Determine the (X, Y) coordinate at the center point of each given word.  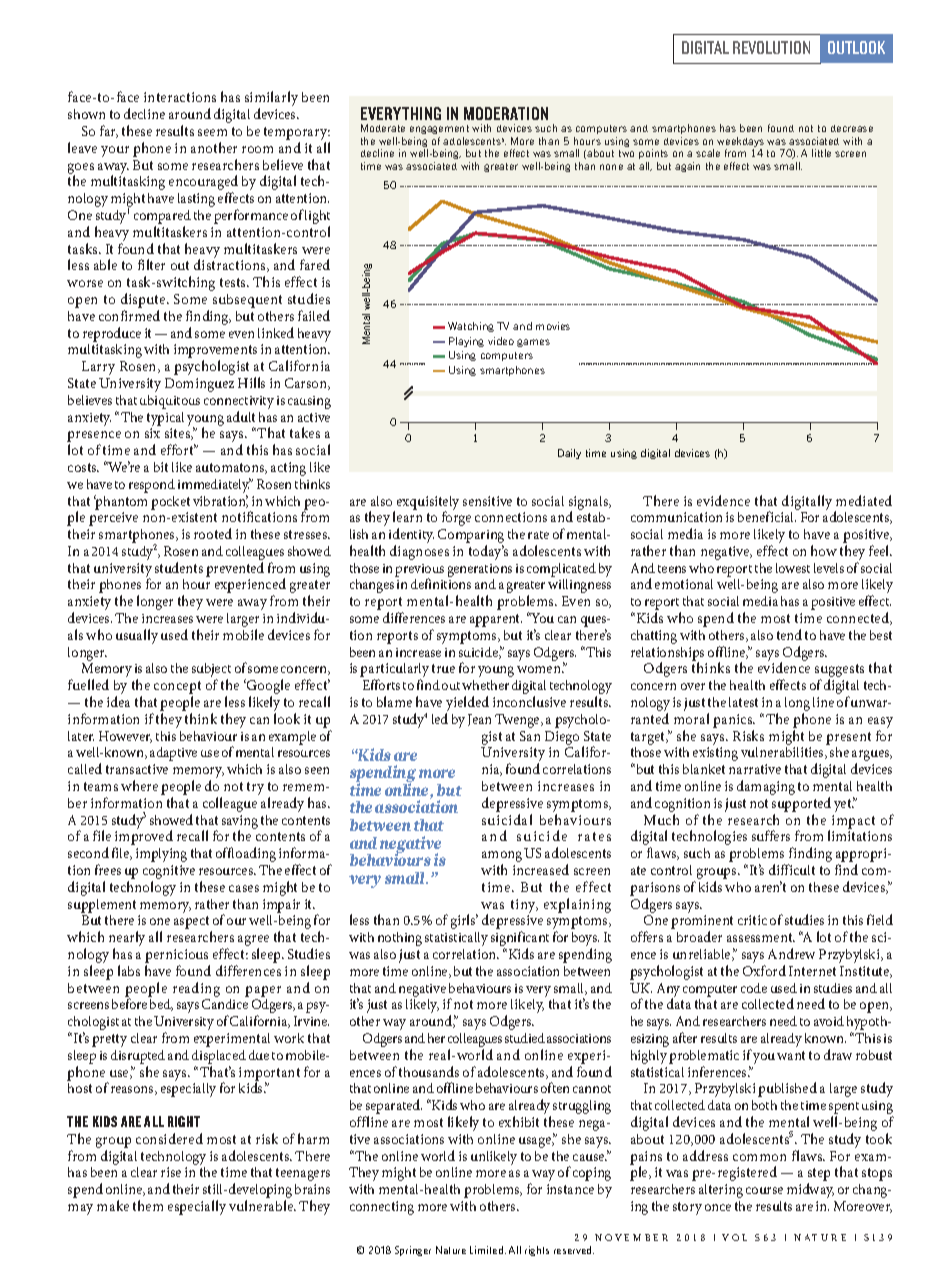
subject (211, 671)
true (443, 668)
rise (171, 1172)
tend (789, 634)
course (764, 1190)
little (821, 153)
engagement (439, 131)
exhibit (519, 1121)
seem (212, 132)
